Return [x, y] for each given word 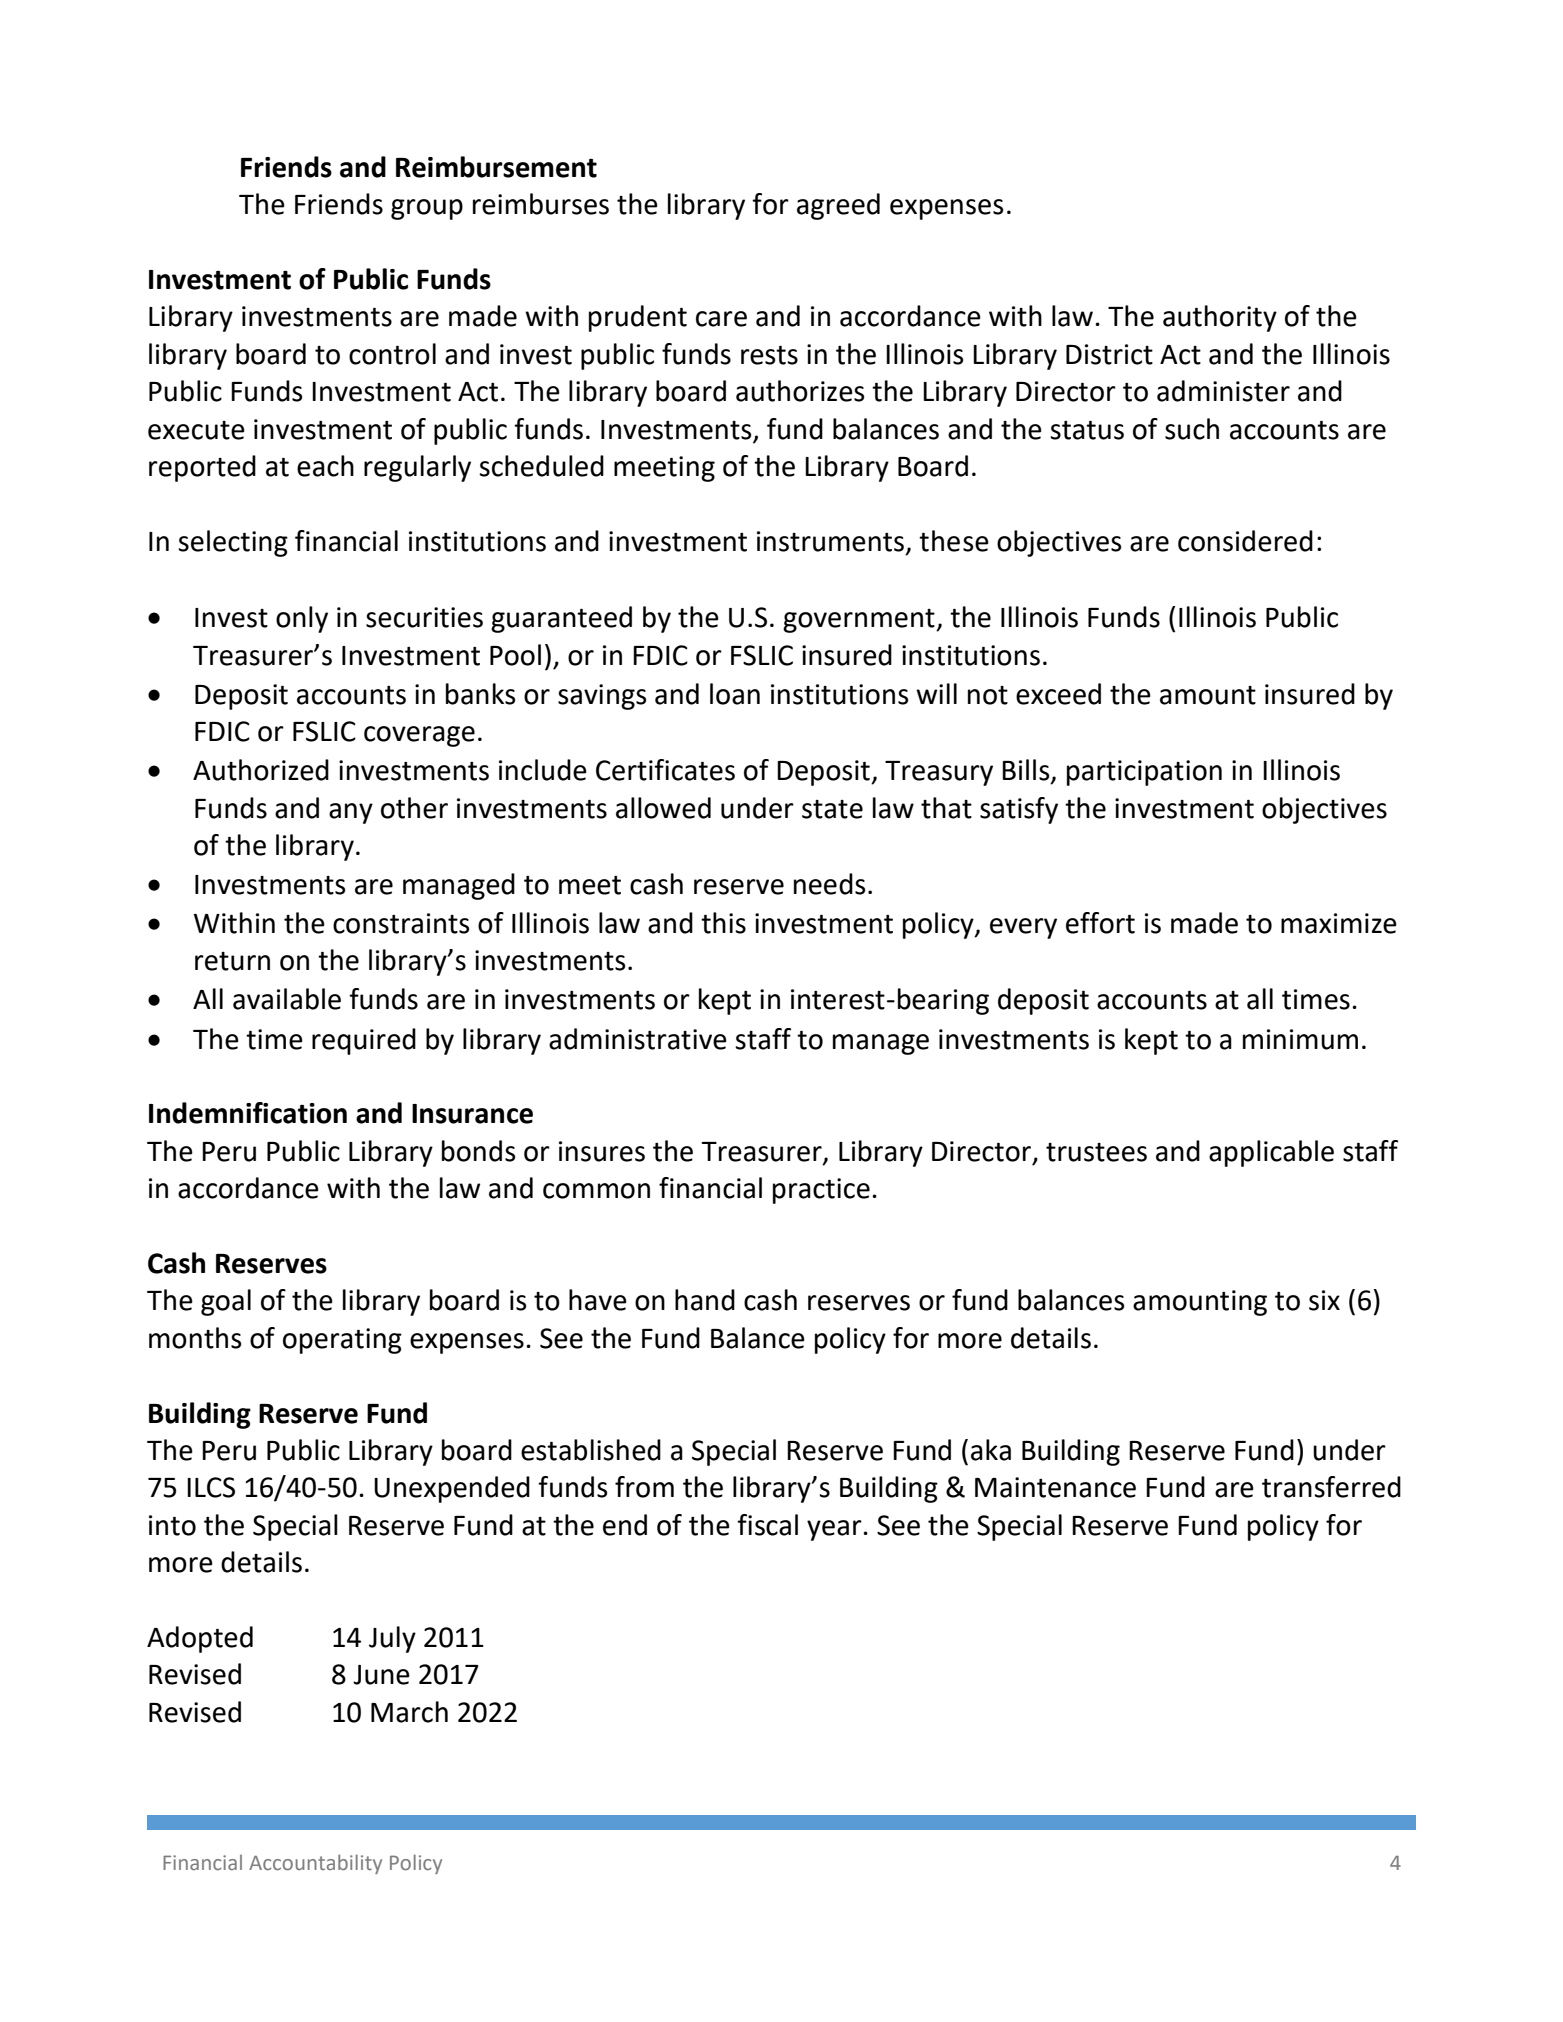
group [427, 209]
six [1324, 1300]
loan [735, 694]
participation [1144, 773]
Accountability [315, 1864]
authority [1220, 318]
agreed [838, 206]
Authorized [261, 770]
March [409, 1712]
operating [342, 1341]
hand [705, 1300]
